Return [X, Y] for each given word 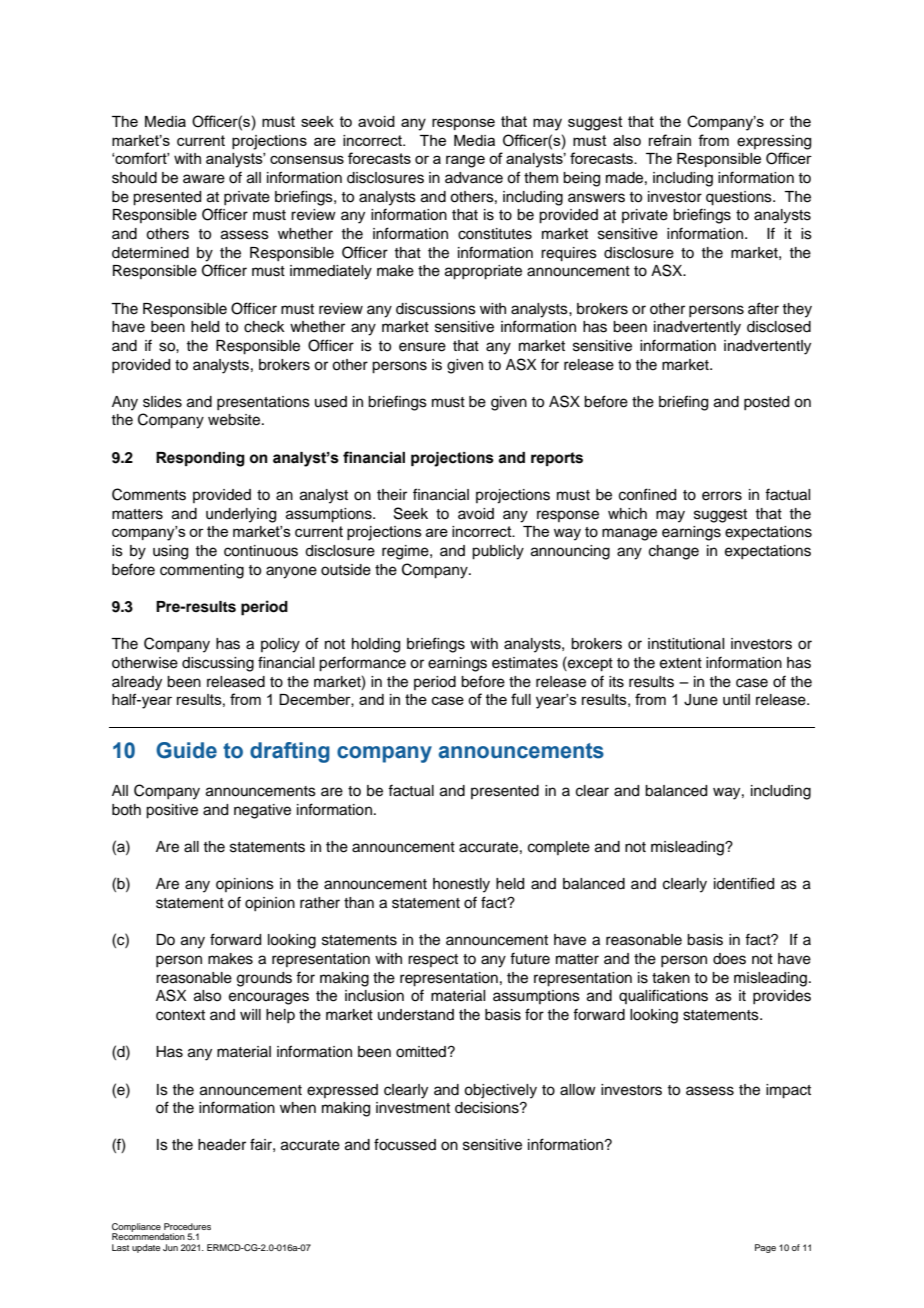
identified [744, 883]
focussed [405, 1144]
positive [172, 811]
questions [740, 198]
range [465, 161]
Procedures [187, 1226]
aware [204, 179]
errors [722, 496]
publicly [498, 552]
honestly [461, 885]
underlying [241, 515]
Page [765, 1248]
